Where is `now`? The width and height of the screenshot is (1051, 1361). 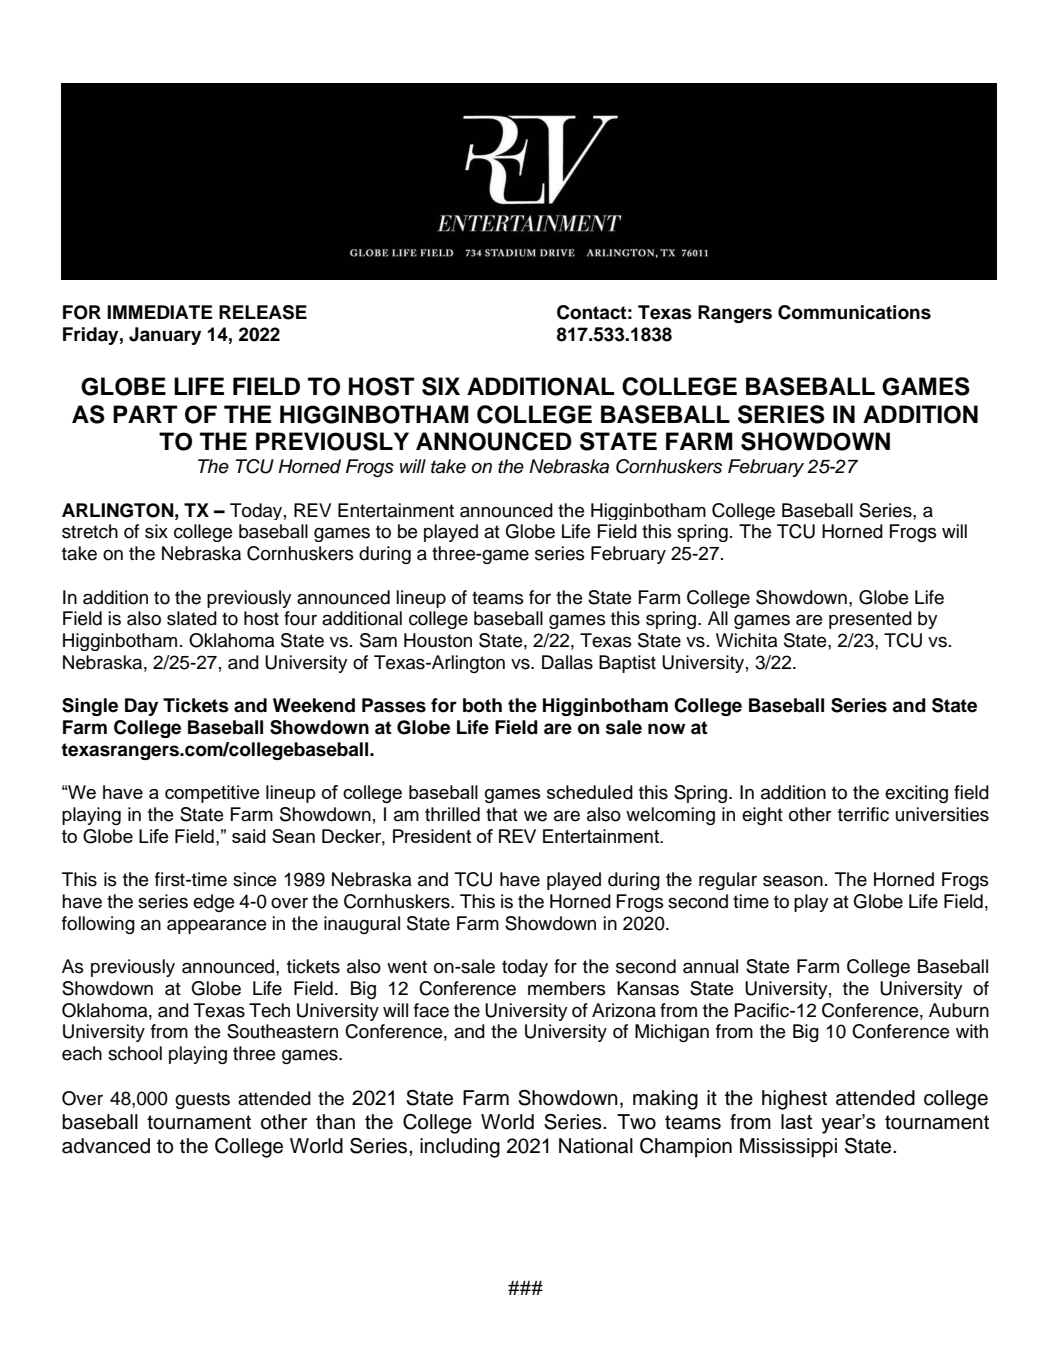
now is located at coordinates (667, 729).
